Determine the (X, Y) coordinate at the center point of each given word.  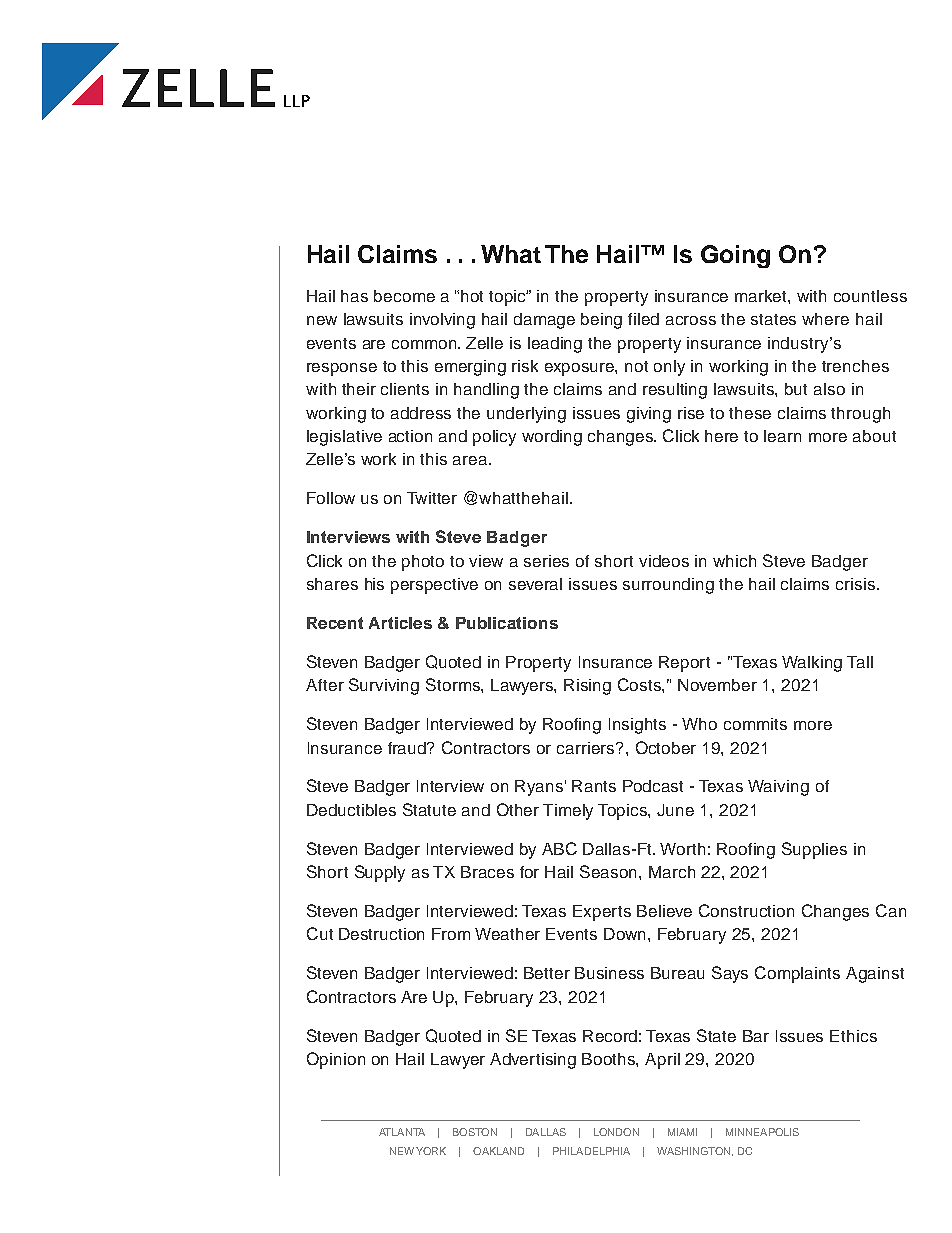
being (601, 321)
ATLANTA (402, 1132)
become (404, 296)
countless (870, 296)
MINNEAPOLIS (762, 1132)
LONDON (616, 1132)
